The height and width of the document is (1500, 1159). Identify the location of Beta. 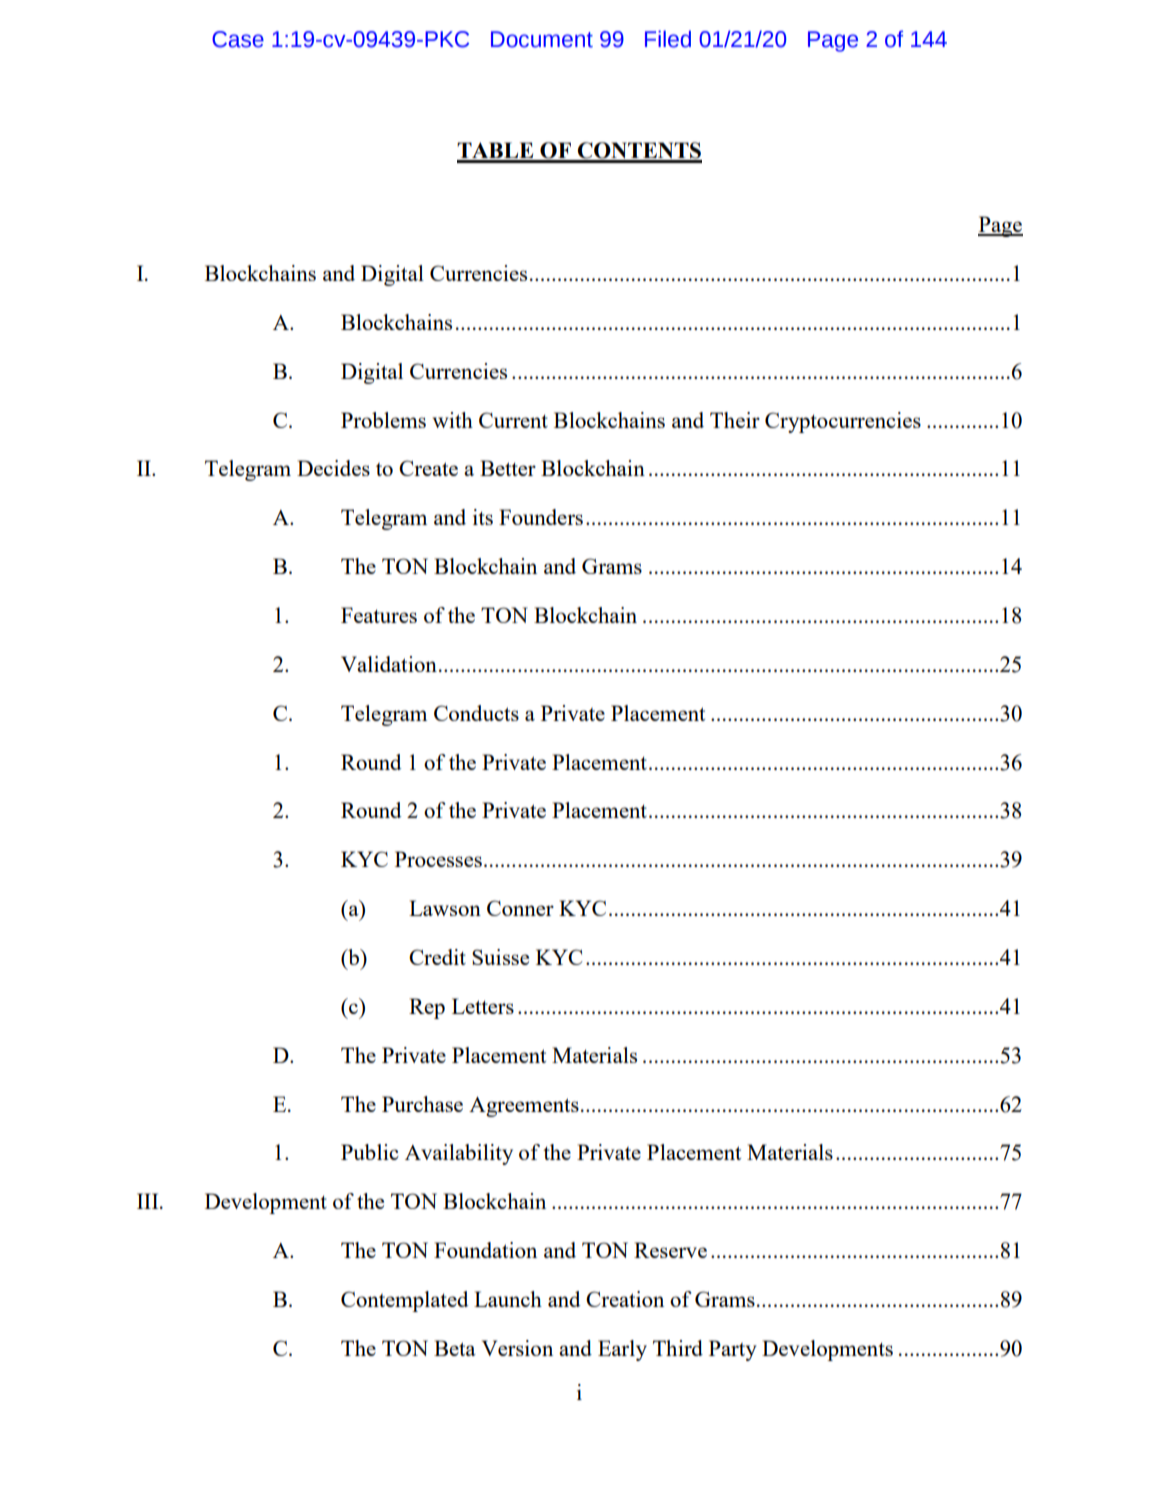
(455, 1348).
